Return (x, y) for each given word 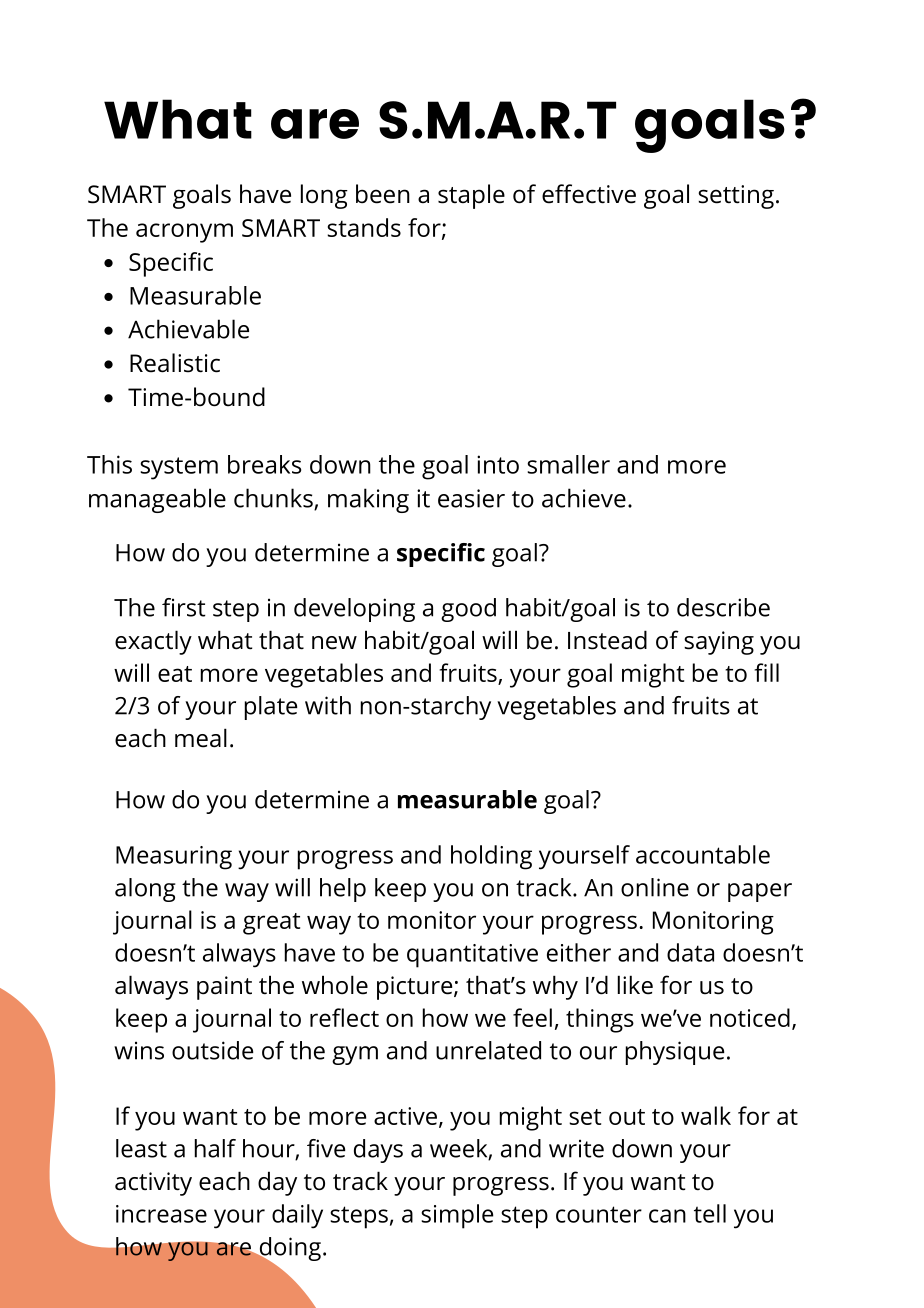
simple (457, 1216)
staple (471, 196)
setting (736, 197)
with (328, 705)
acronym (184, 233)
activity (153, 1184)
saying (719, 643)
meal (201, 738)
